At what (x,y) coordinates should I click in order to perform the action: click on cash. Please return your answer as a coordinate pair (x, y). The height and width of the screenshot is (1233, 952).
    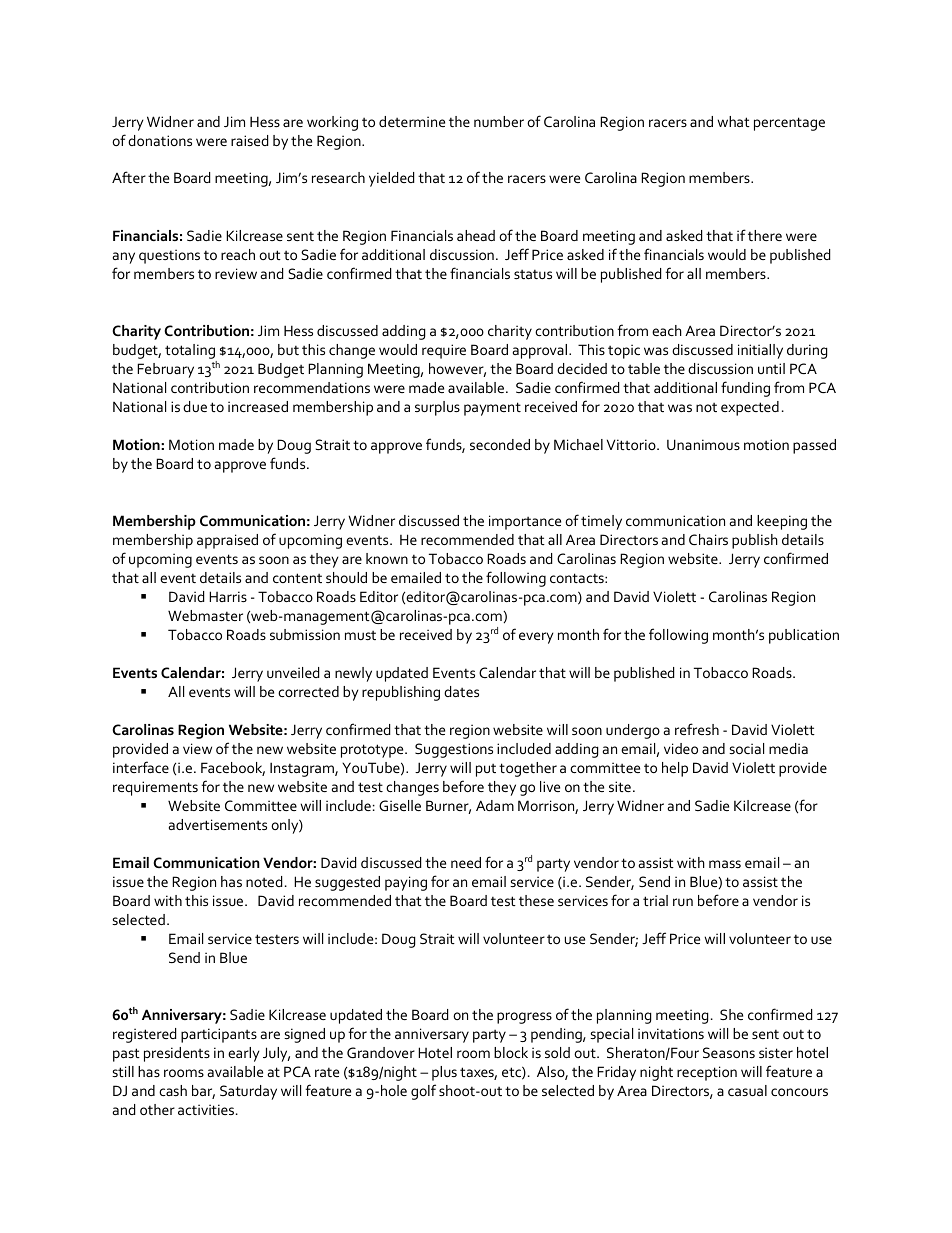
    Looking at the image, I should click on (173, 1090).
